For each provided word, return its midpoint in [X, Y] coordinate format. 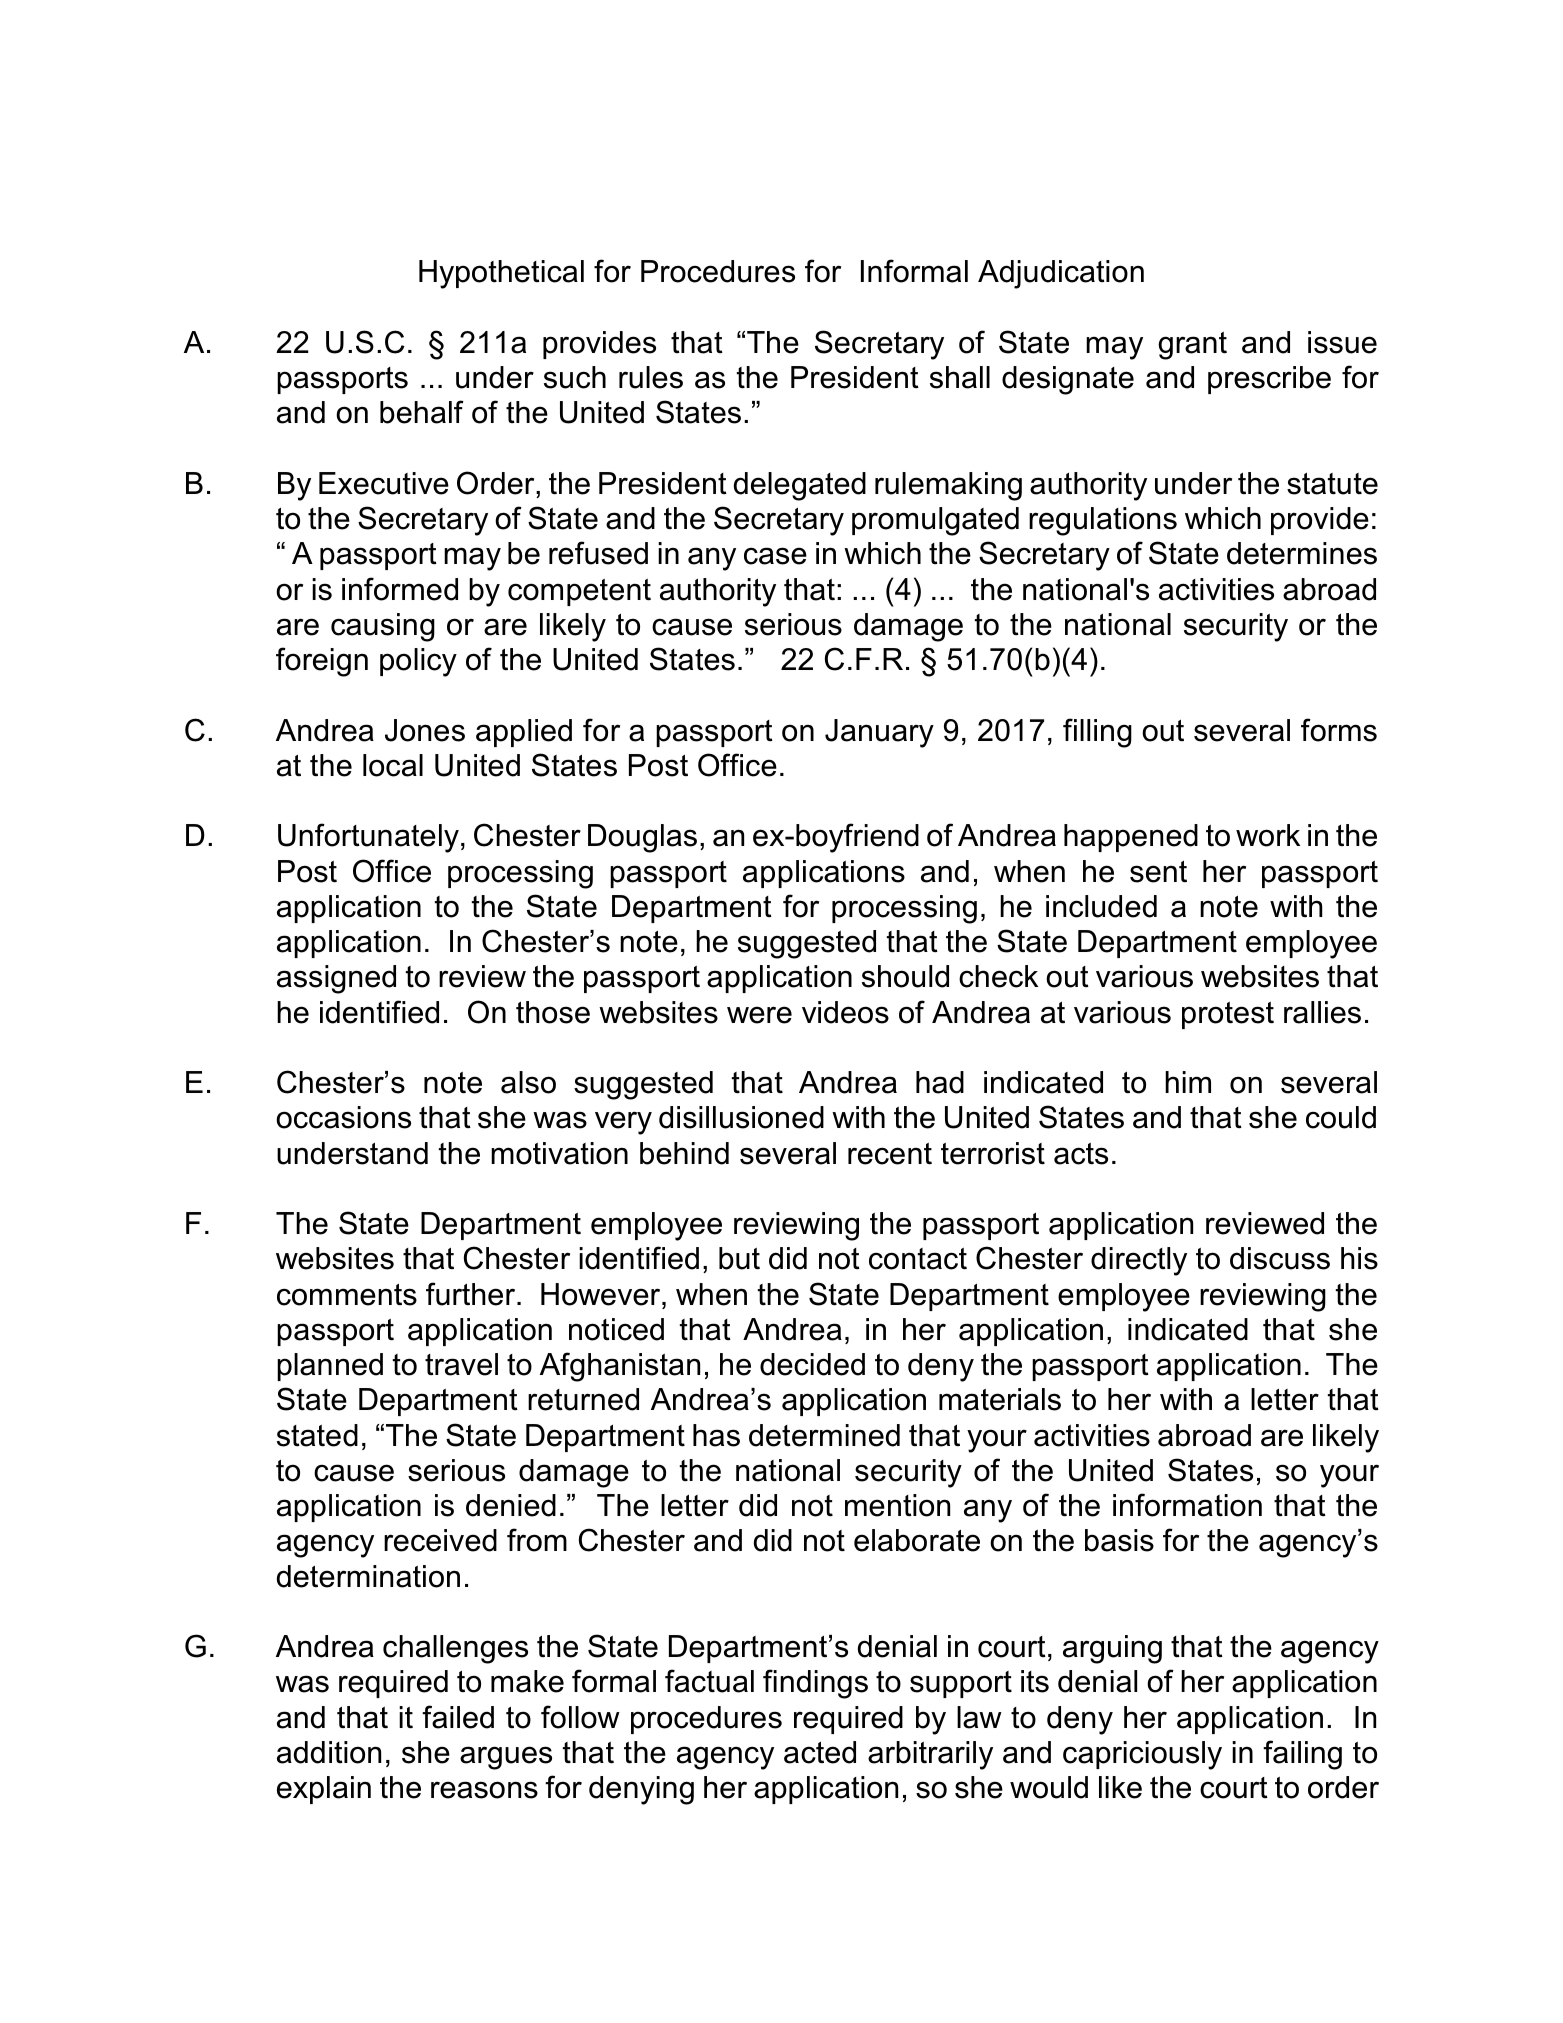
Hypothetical [501, 274]
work [1268, 835]
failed [458, 1717]
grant [1192, 346]
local [393, 765]
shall [960, 377]
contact [918, 1259]
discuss [1280, 1258]
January [879, 733]
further [472, 1294]
